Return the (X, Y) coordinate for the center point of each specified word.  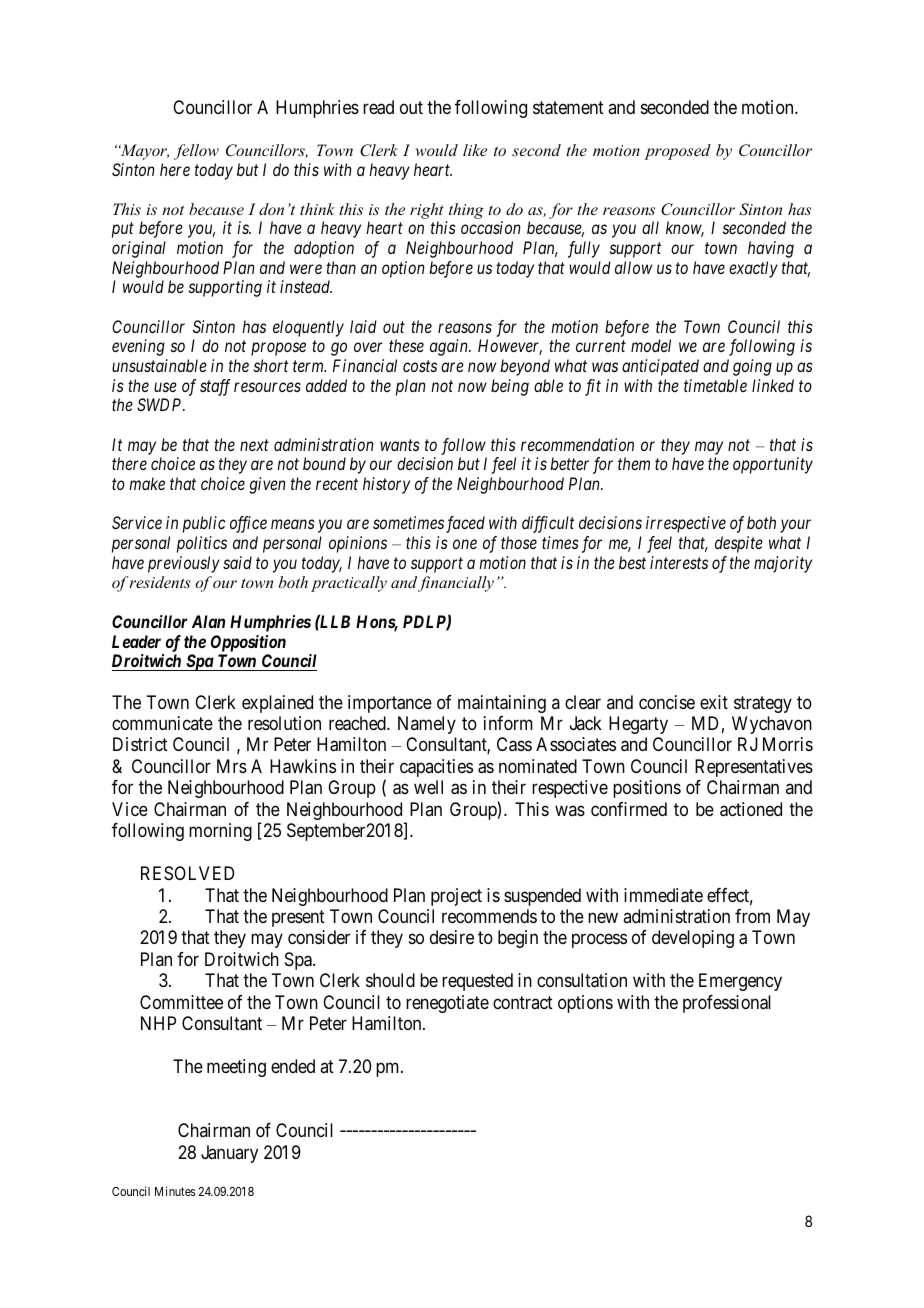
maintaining (502, 704)
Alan (208, 621)
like (475, 150)
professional (727, 1004)
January (229, 1154)
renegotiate (447, 1004)
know (685, 229)
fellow (196, 152)
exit (714, 702)
